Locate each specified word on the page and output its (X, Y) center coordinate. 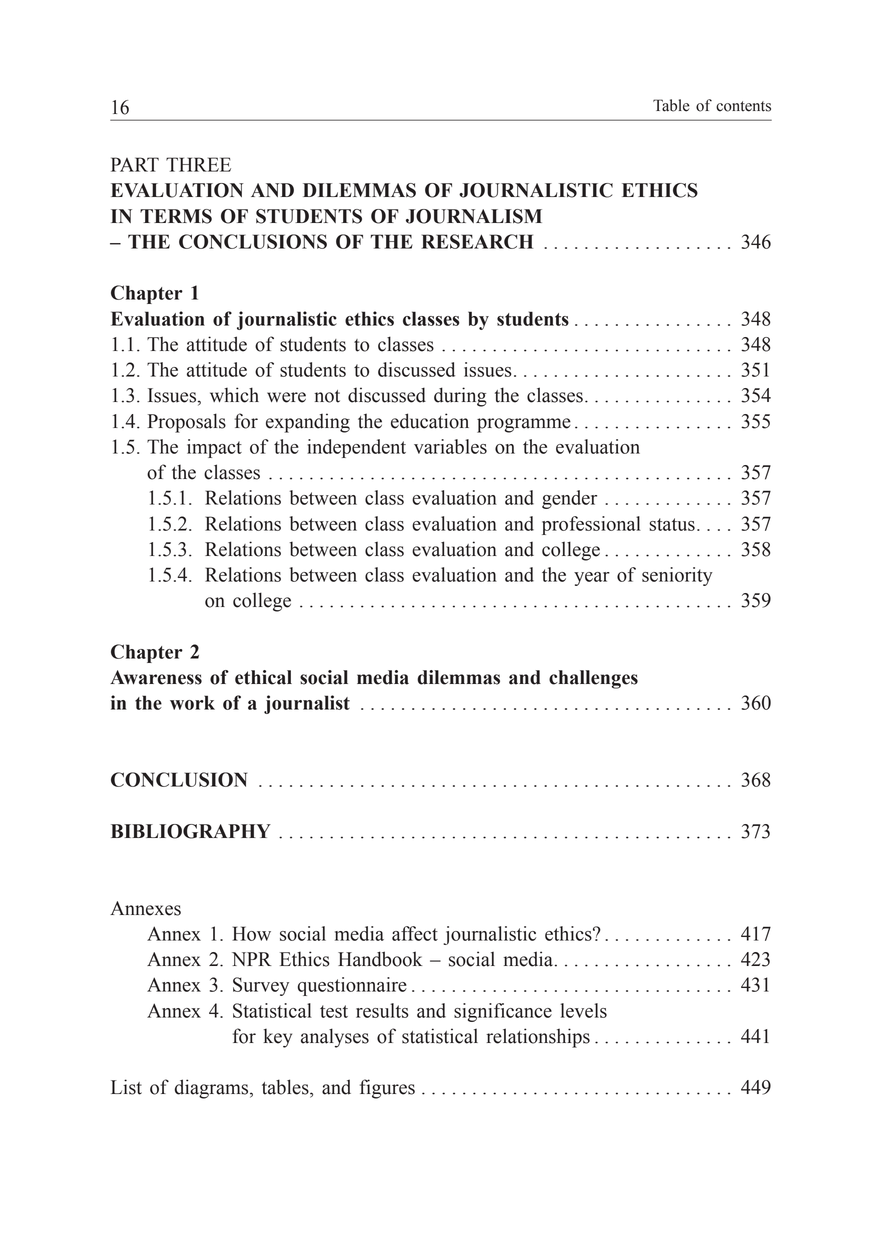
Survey (261, 986)
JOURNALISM (474, 216)
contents (743, 106)
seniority (677, 576)
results (382, 1010)
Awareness (156, 677)
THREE (198, 164)
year (592, 579)
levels (584, 1010)
